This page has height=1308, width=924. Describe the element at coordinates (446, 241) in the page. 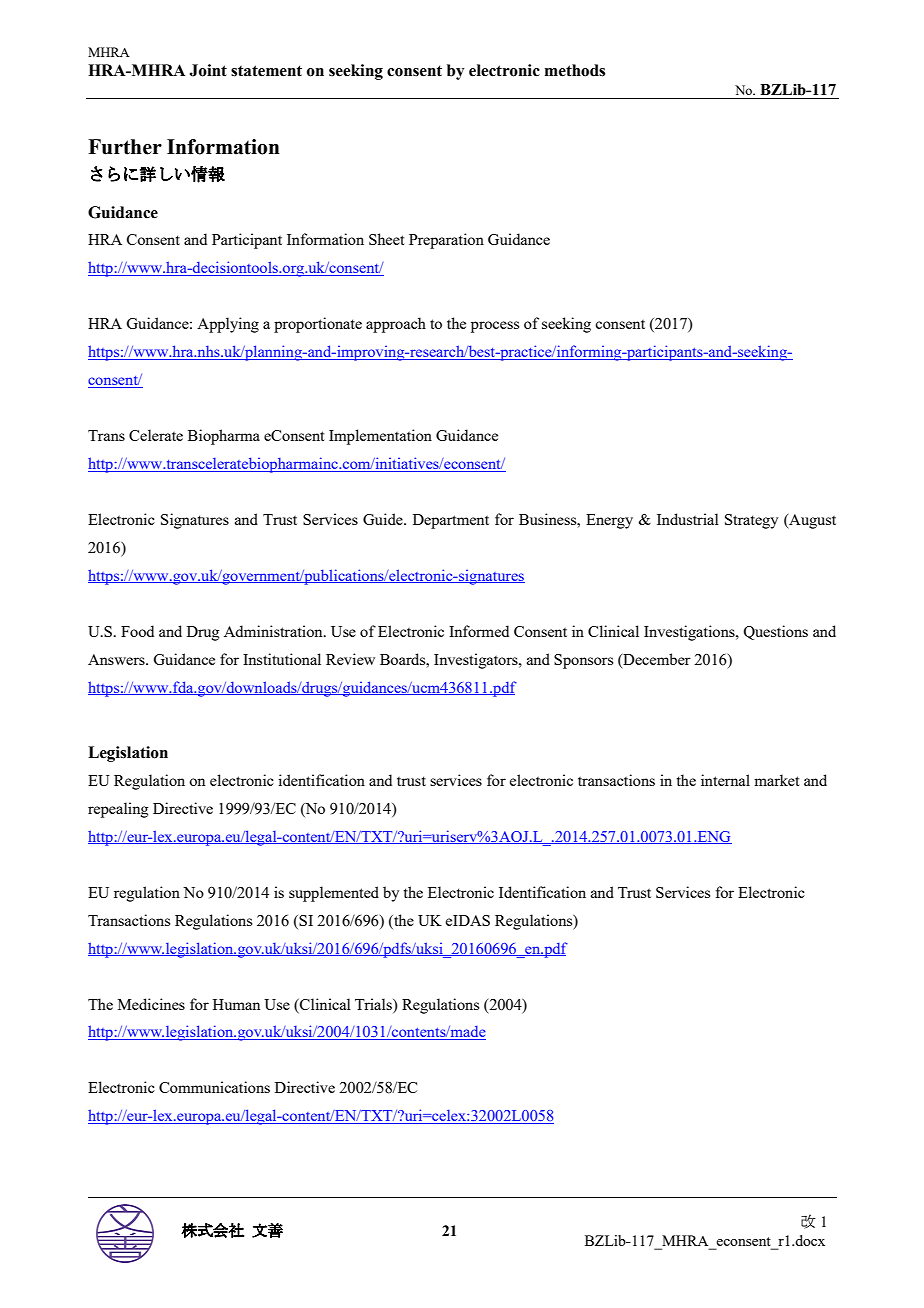

I see `Preparation` at that location.
